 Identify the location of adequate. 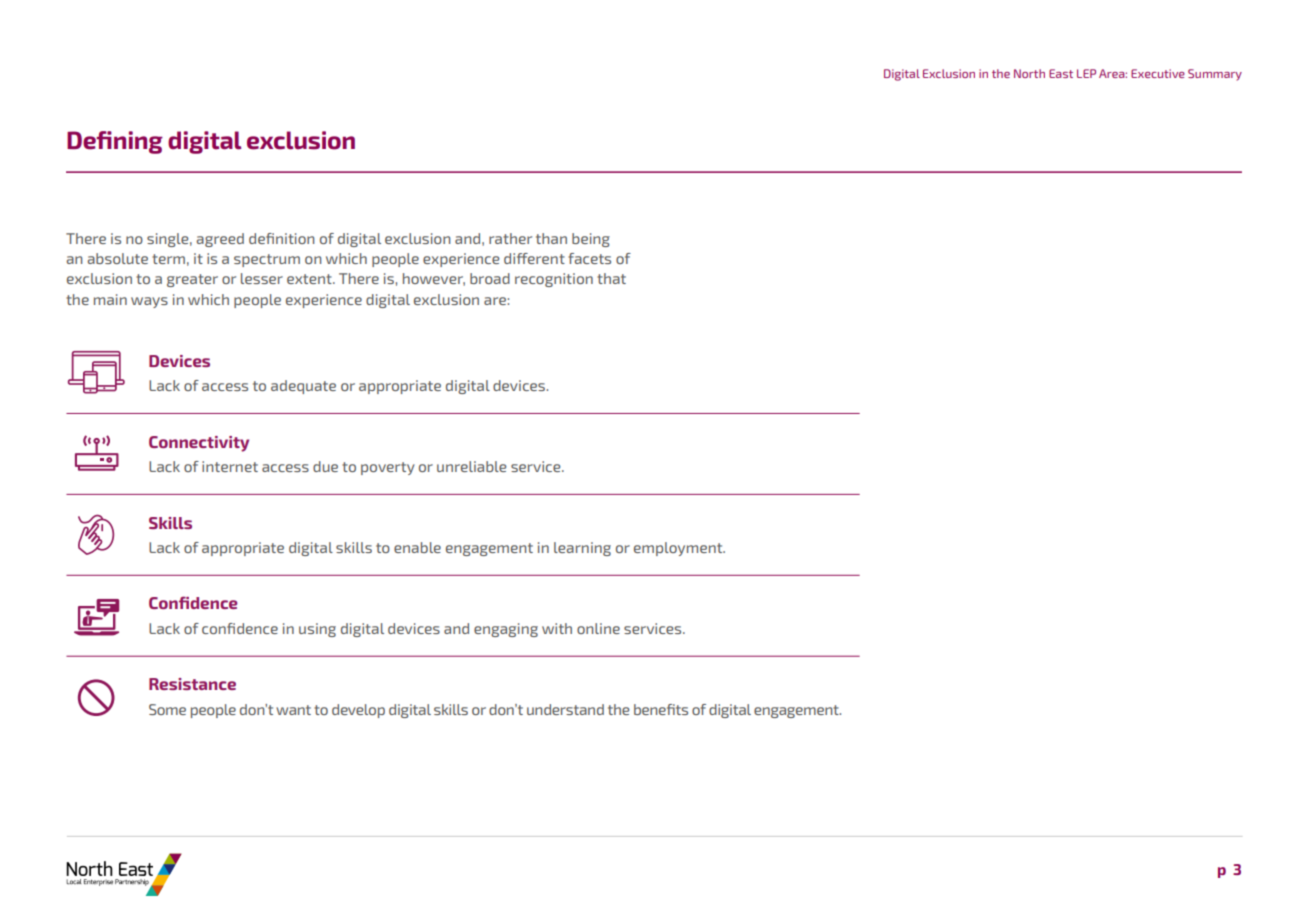
(303, 387).
